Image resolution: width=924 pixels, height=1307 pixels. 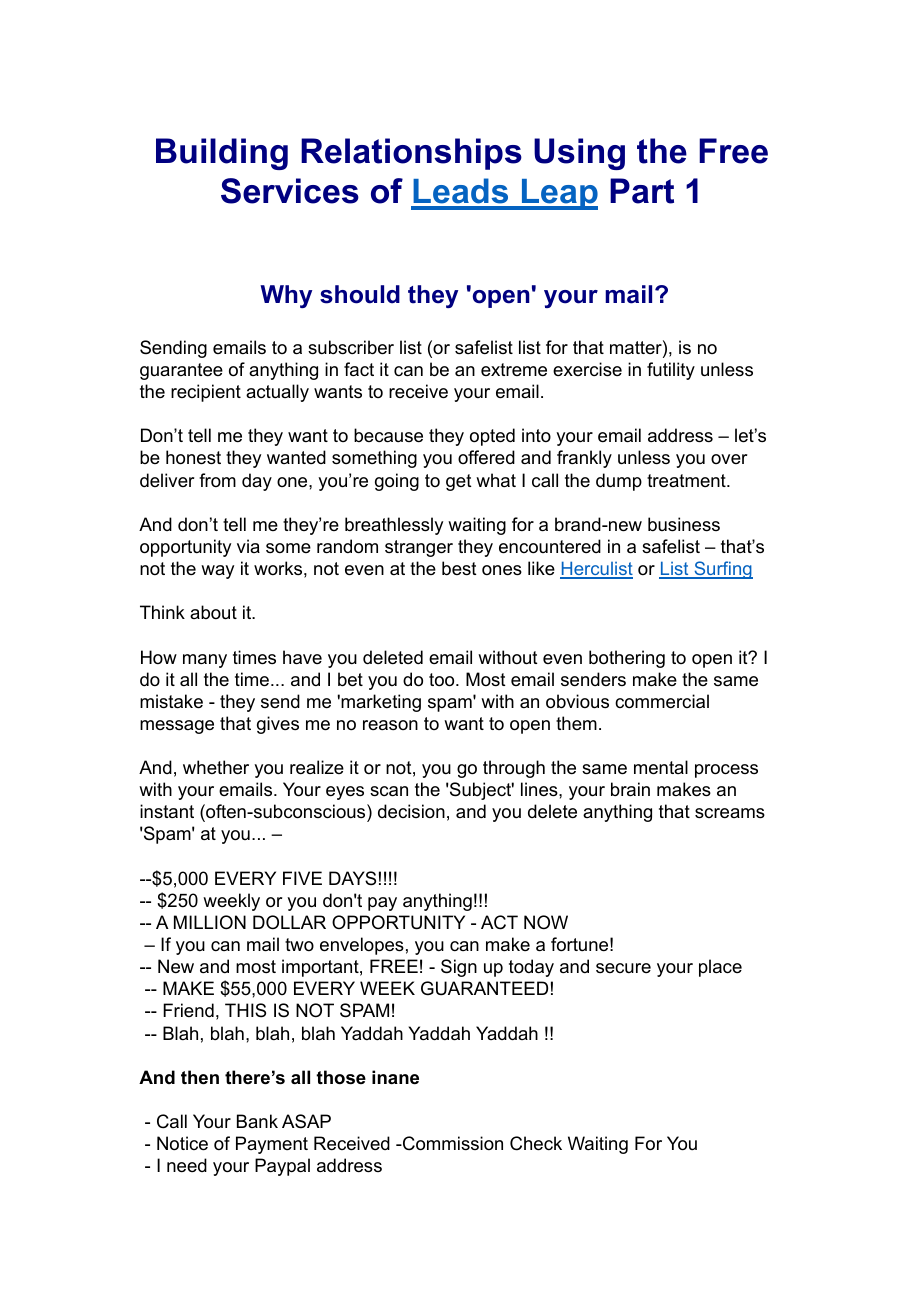 I want to click on Relationships, so click(x=411, y=154).
